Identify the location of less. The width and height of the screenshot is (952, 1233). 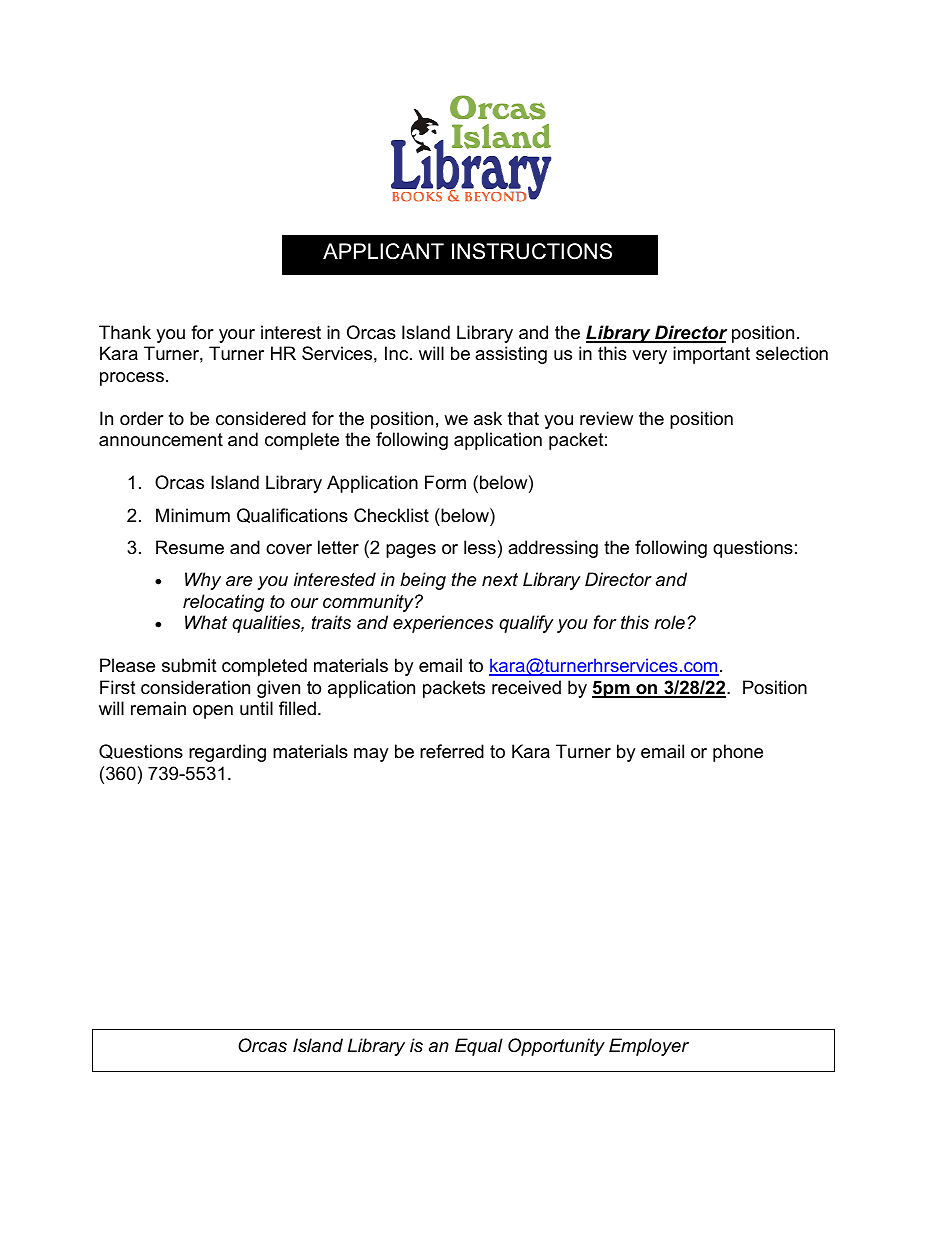
(480, 547).
